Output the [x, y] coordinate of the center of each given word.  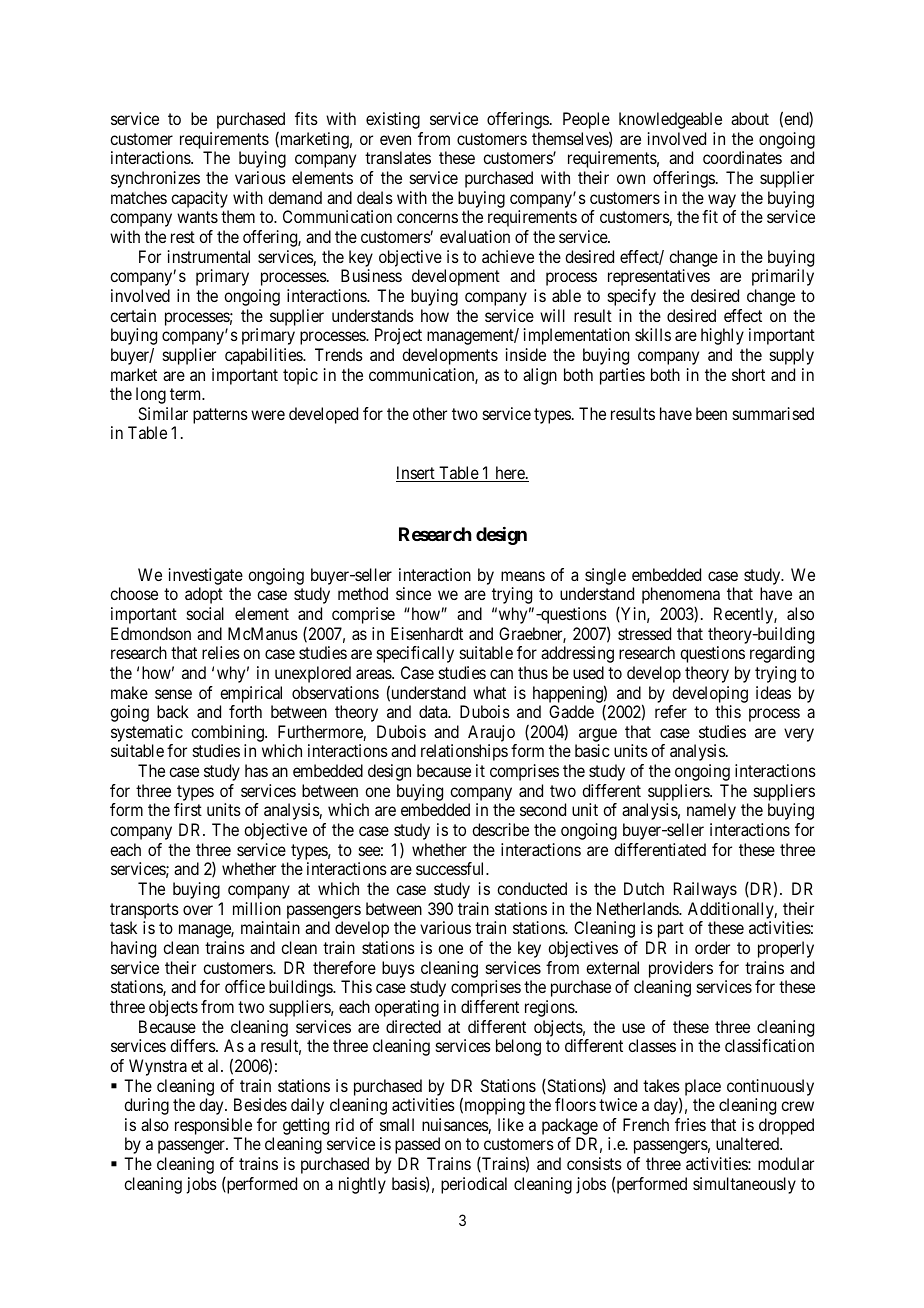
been [711, 413]
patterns [220, 416]
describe [500, 829]
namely [711, 811]
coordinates [742, 157]
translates [398, 157]
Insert [416, 474]
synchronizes [155, 179]
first [188, 809]
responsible [213, 1128]
